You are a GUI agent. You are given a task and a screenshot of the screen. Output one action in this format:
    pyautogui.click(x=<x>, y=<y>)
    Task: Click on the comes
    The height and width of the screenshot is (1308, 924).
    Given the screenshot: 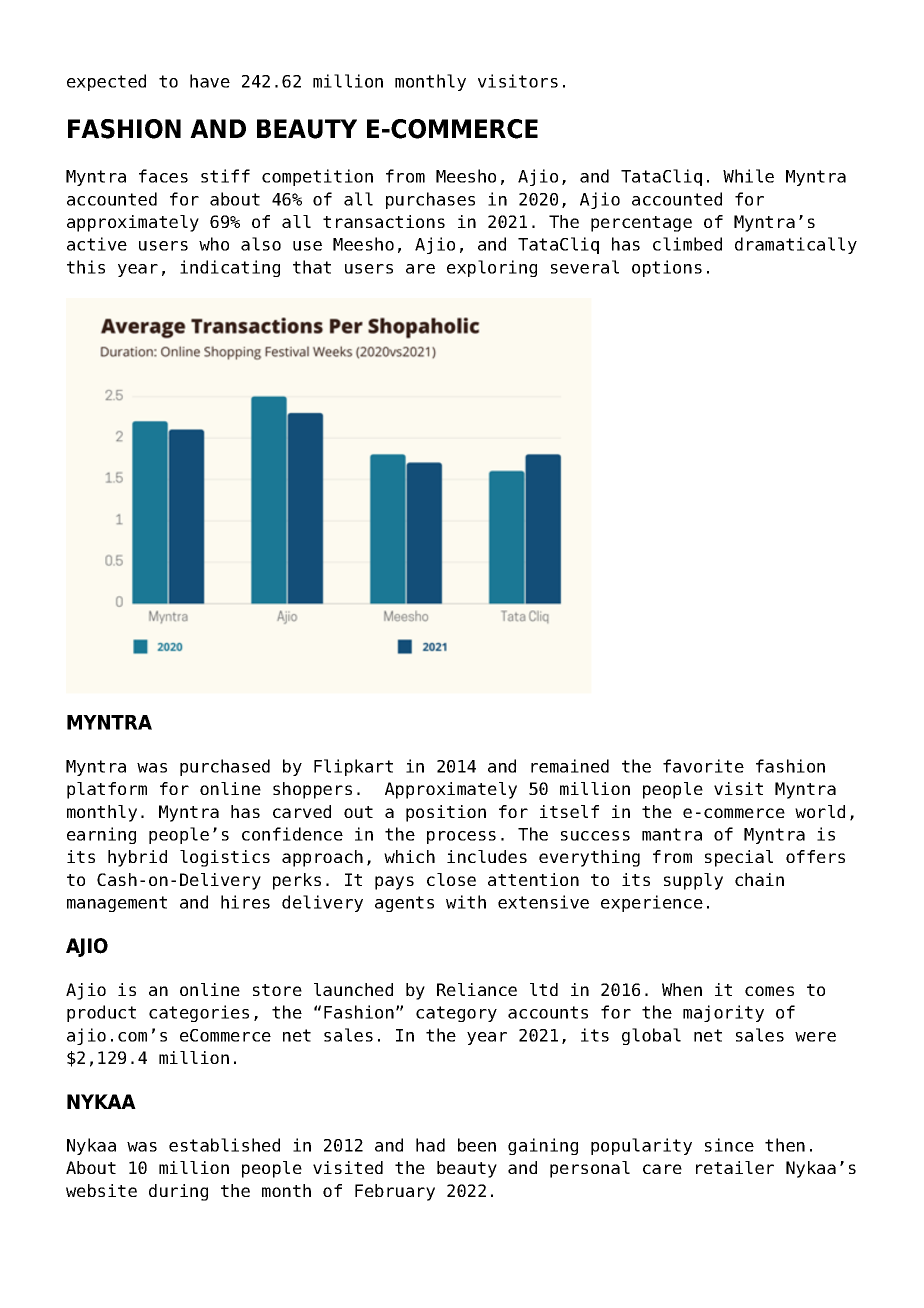 What is the action you would take?
    pyautogui.click(x=769, y=991)
